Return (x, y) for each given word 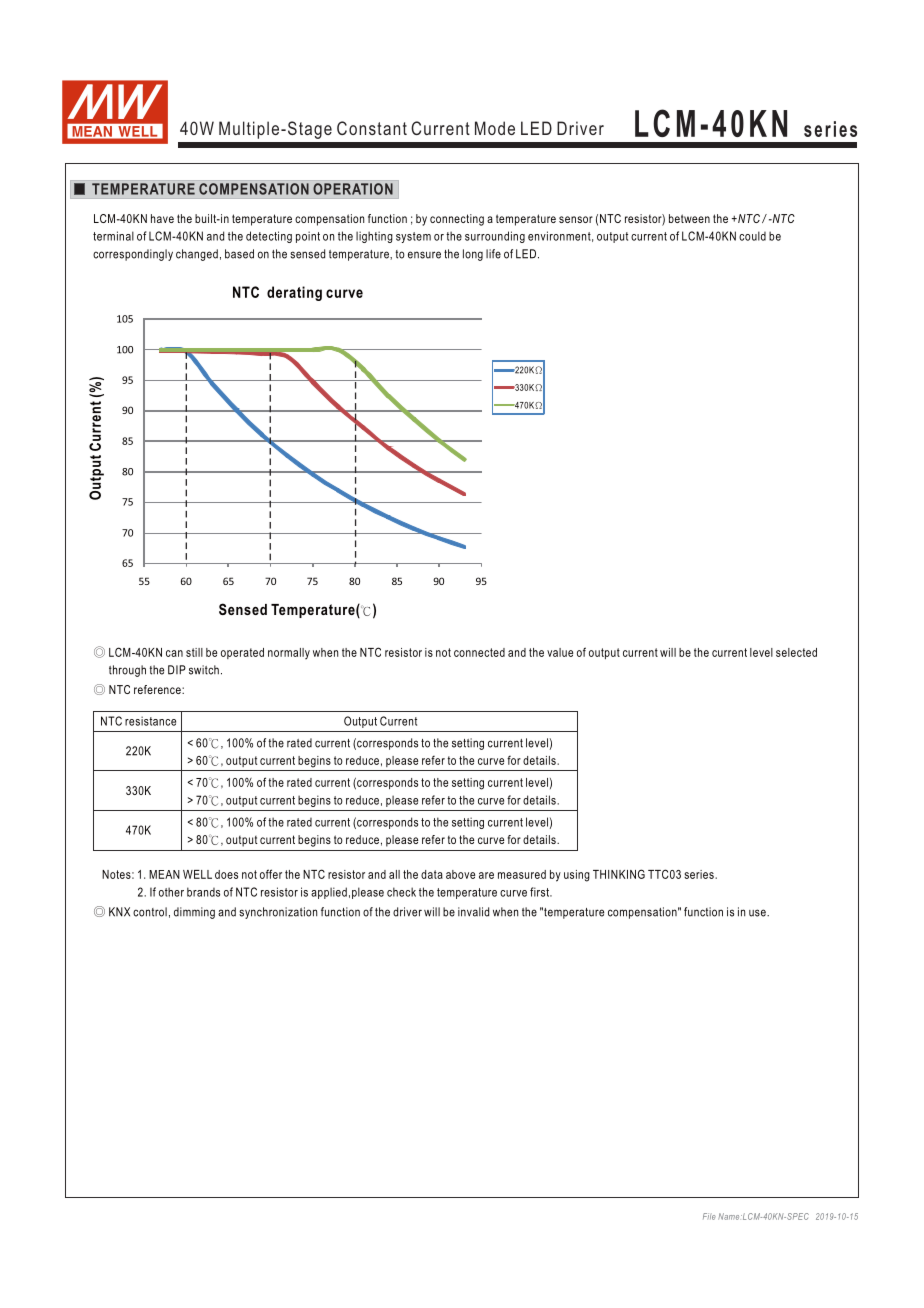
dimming (194, 913)
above (460, 874)
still (194, 652)
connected (479, 652)
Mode (495, 128)
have (162, 218)
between (689, 218)
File (709, 1216)
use (758, 913)
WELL (197, 874)
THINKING (619, 874)
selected (796, 652)
